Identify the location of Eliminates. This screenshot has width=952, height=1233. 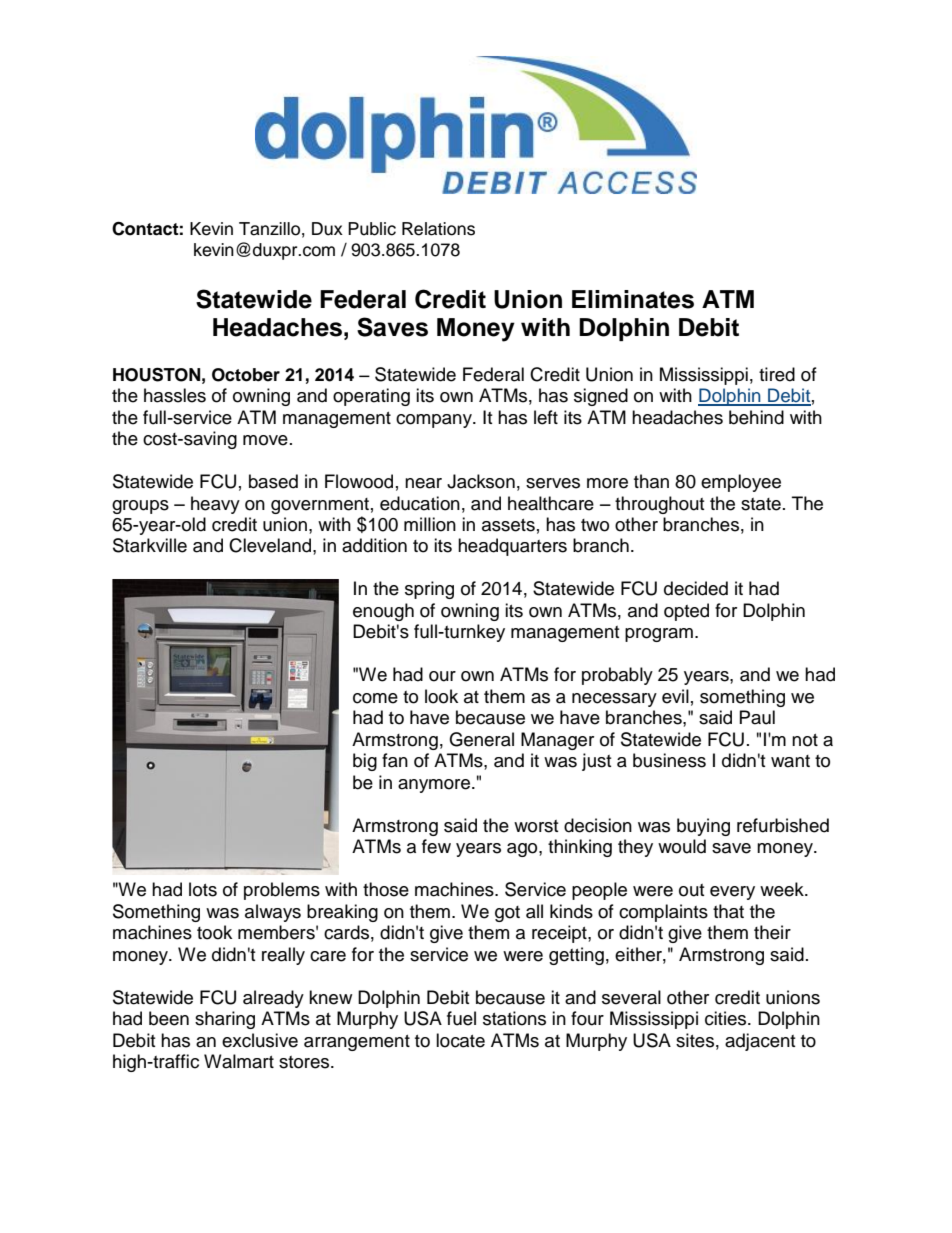
(633, 299).
